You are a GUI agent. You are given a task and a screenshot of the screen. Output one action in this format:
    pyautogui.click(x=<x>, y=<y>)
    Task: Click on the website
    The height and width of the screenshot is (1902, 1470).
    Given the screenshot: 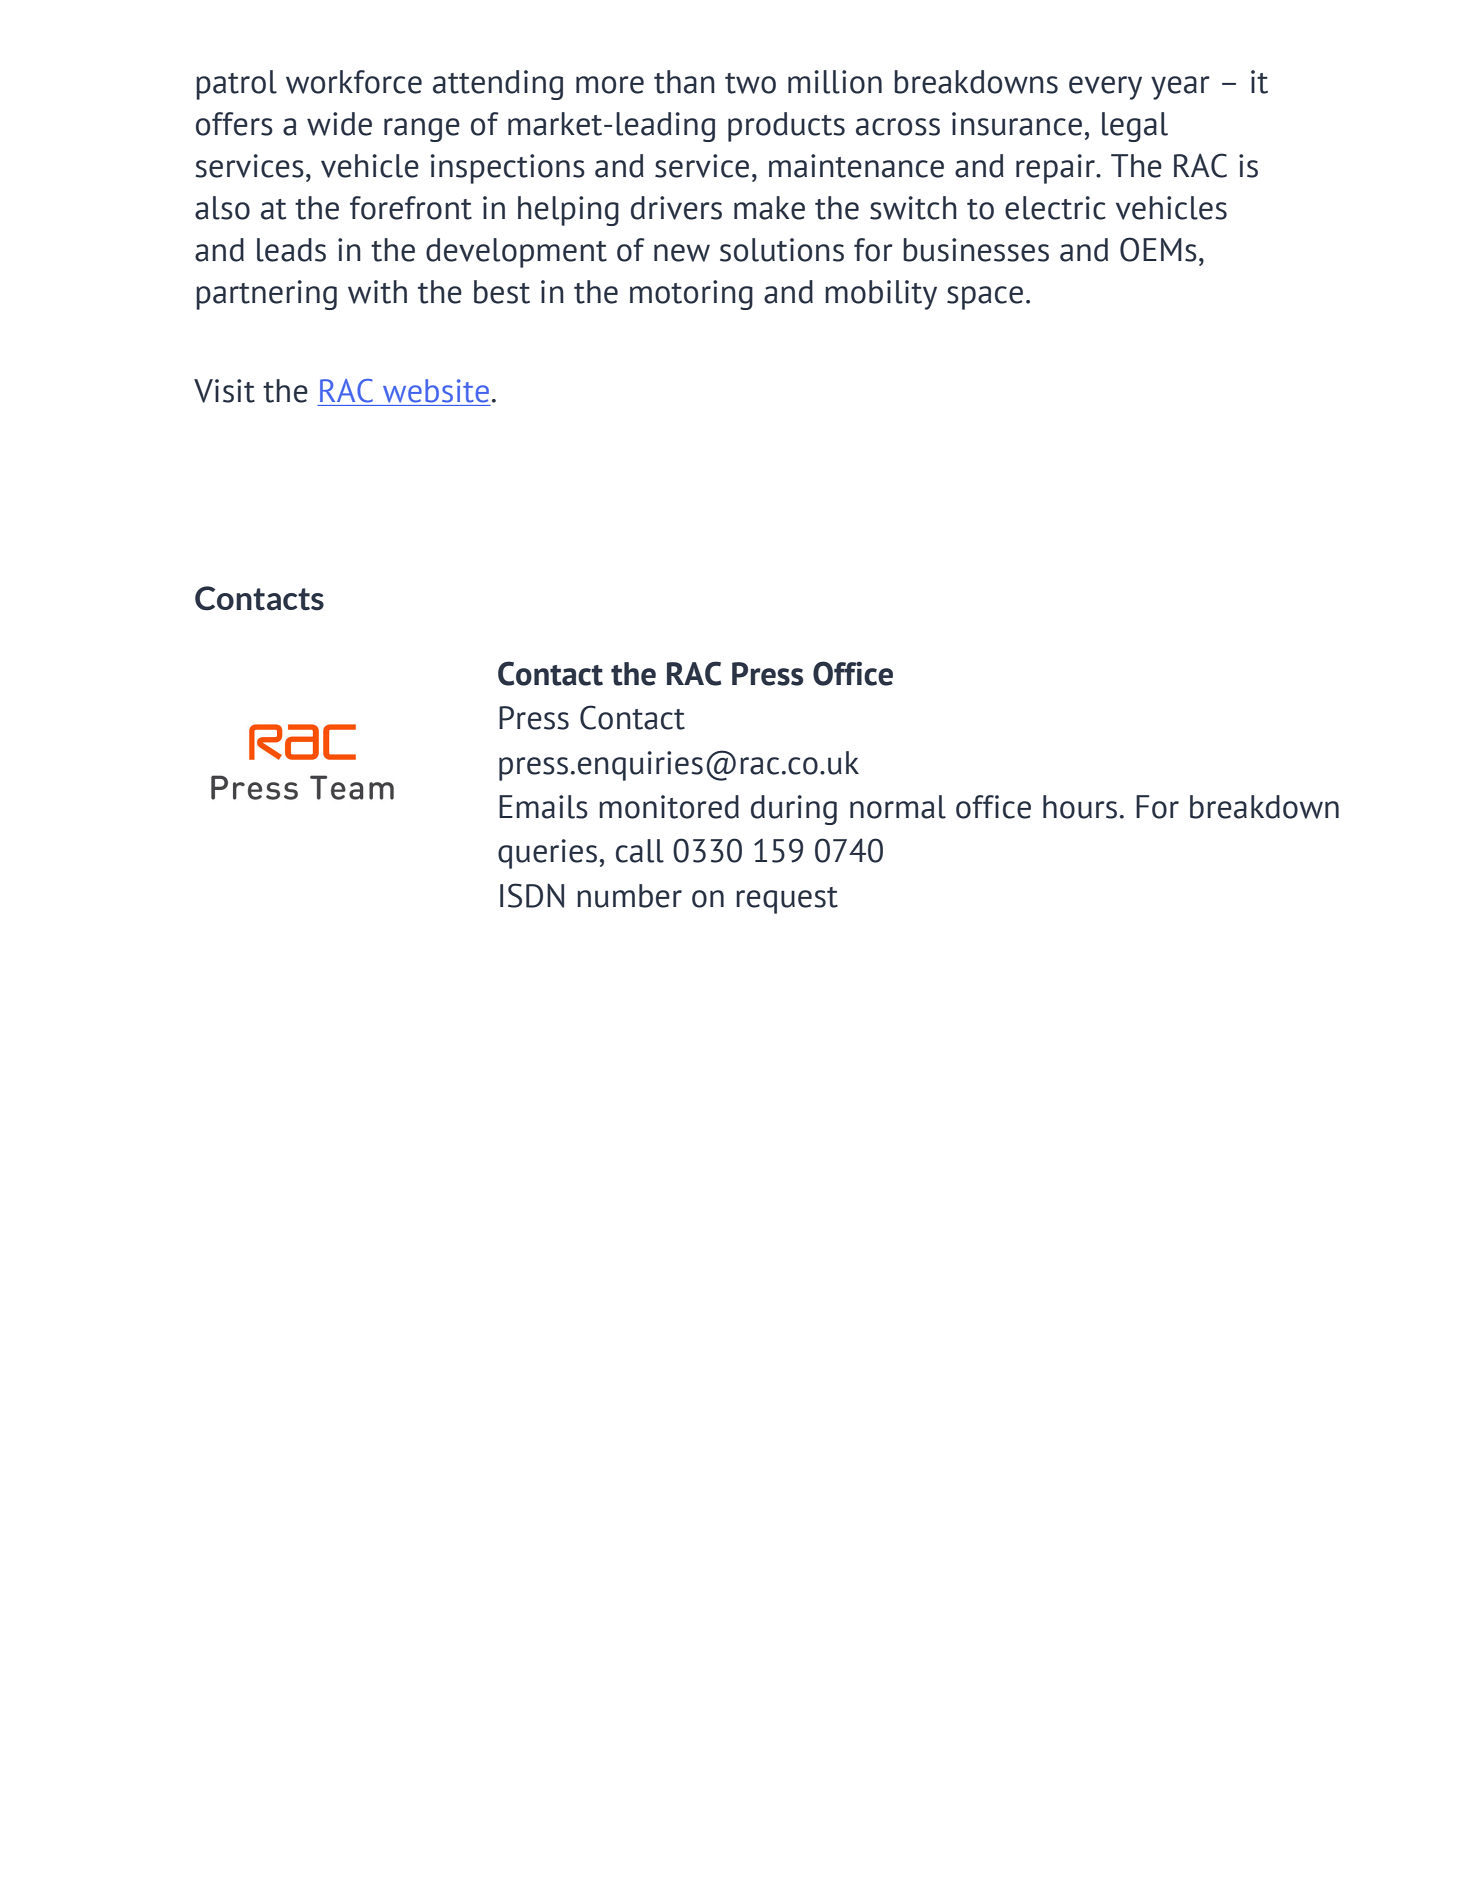 What is the action you would take?
    pyautogui.click(x=436, y=391)
